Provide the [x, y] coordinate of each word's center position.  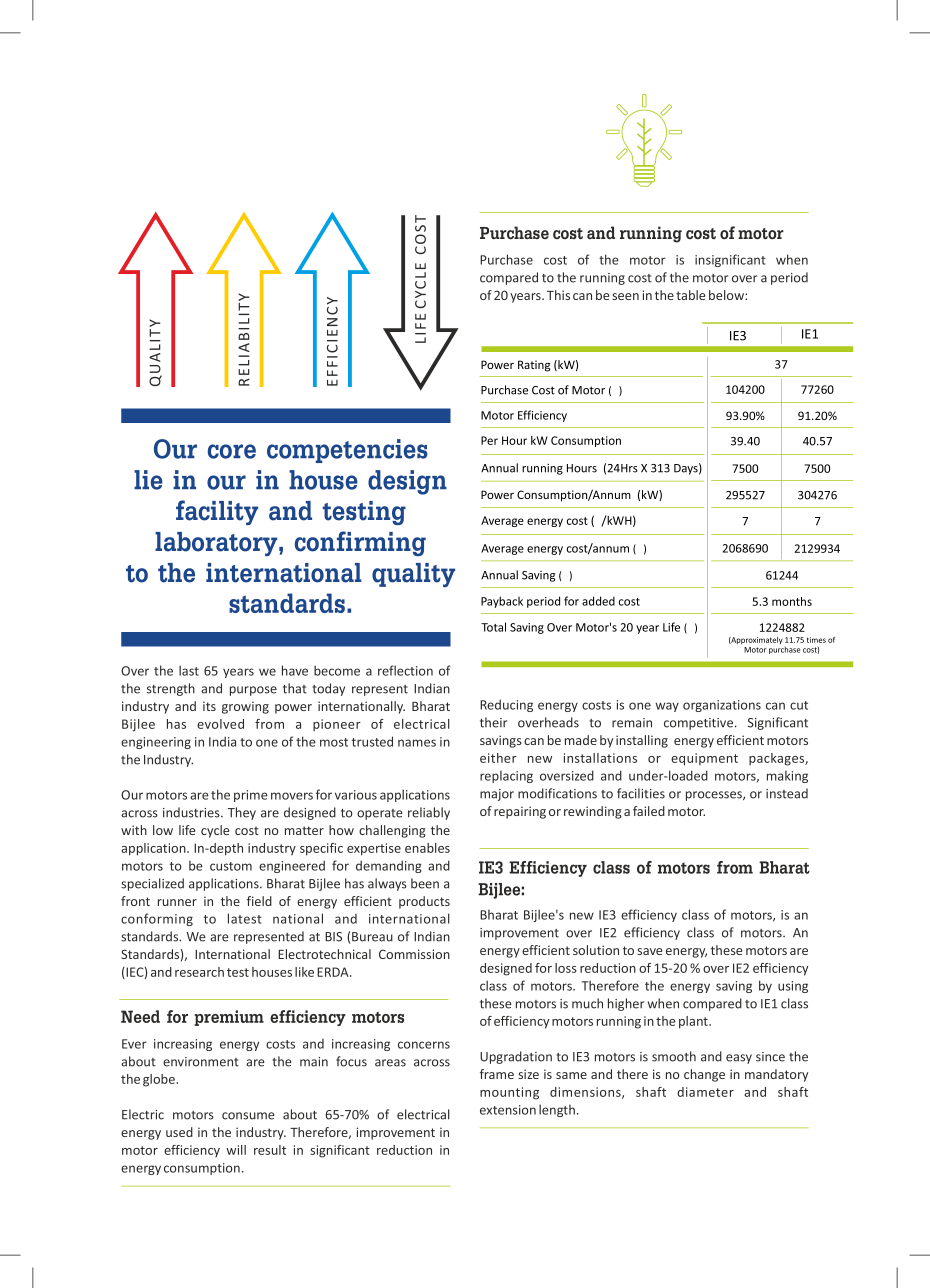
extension [508, 1110]
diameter [705, 1092]
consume [248, 1116]
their [493, 722]
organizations [722, 706]
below [727, 295]
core [232, 451]
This [558, 295]
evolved [220, 724]
